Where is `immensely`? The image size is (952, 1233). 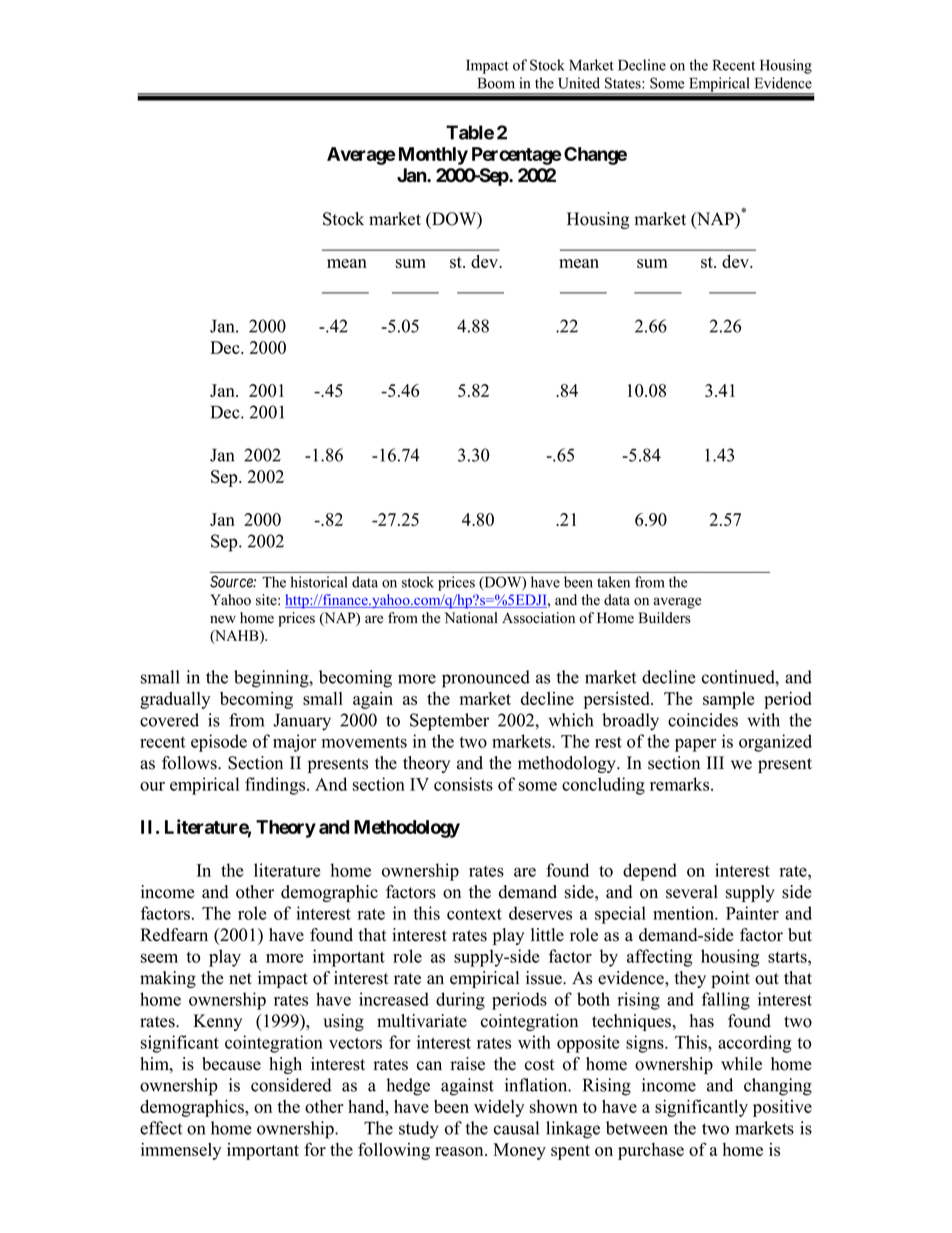 immensely is located at coordinates (181, 1151).
